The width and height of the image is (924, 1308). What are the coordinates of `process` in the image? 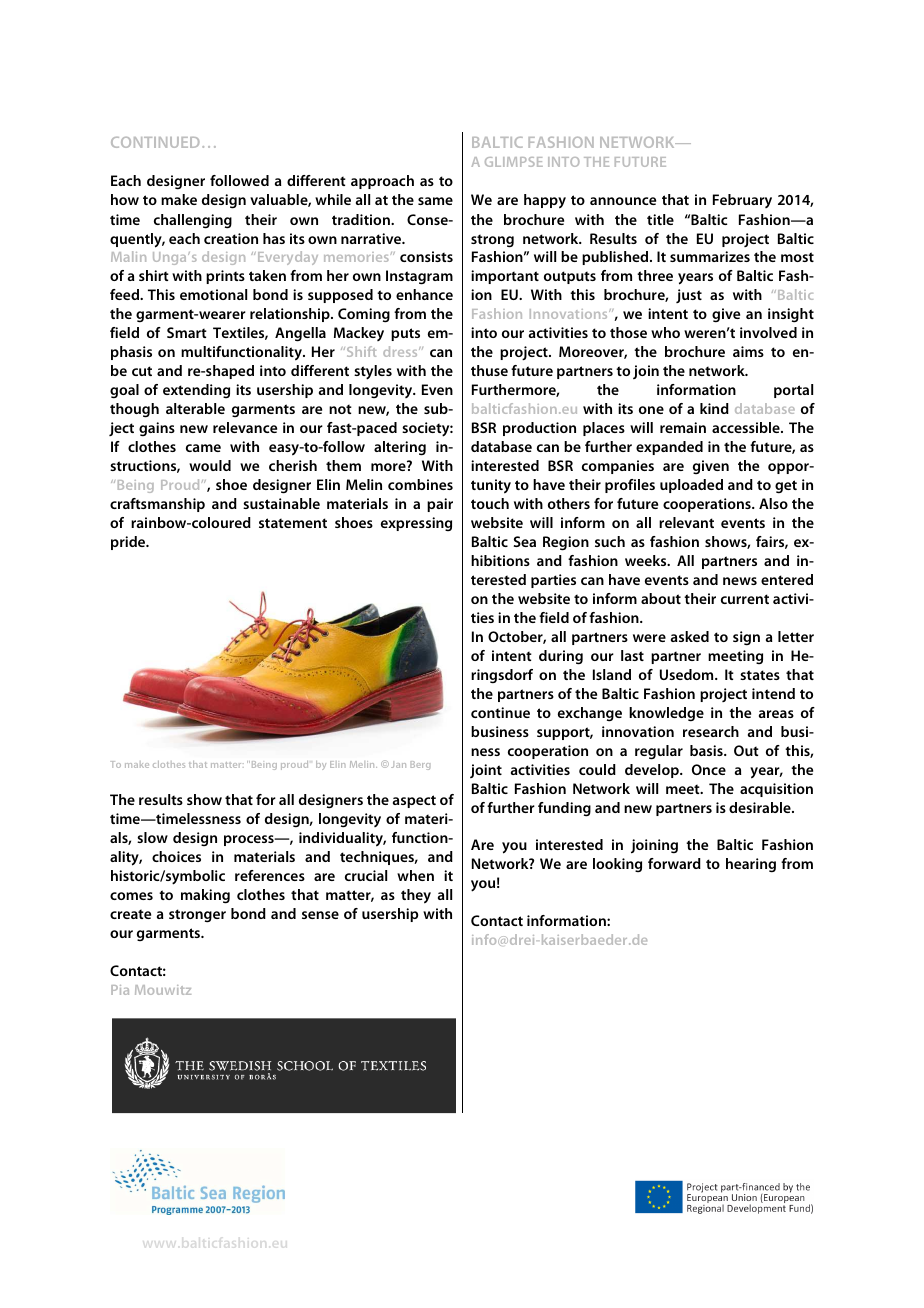 It's located at (250, 840).
